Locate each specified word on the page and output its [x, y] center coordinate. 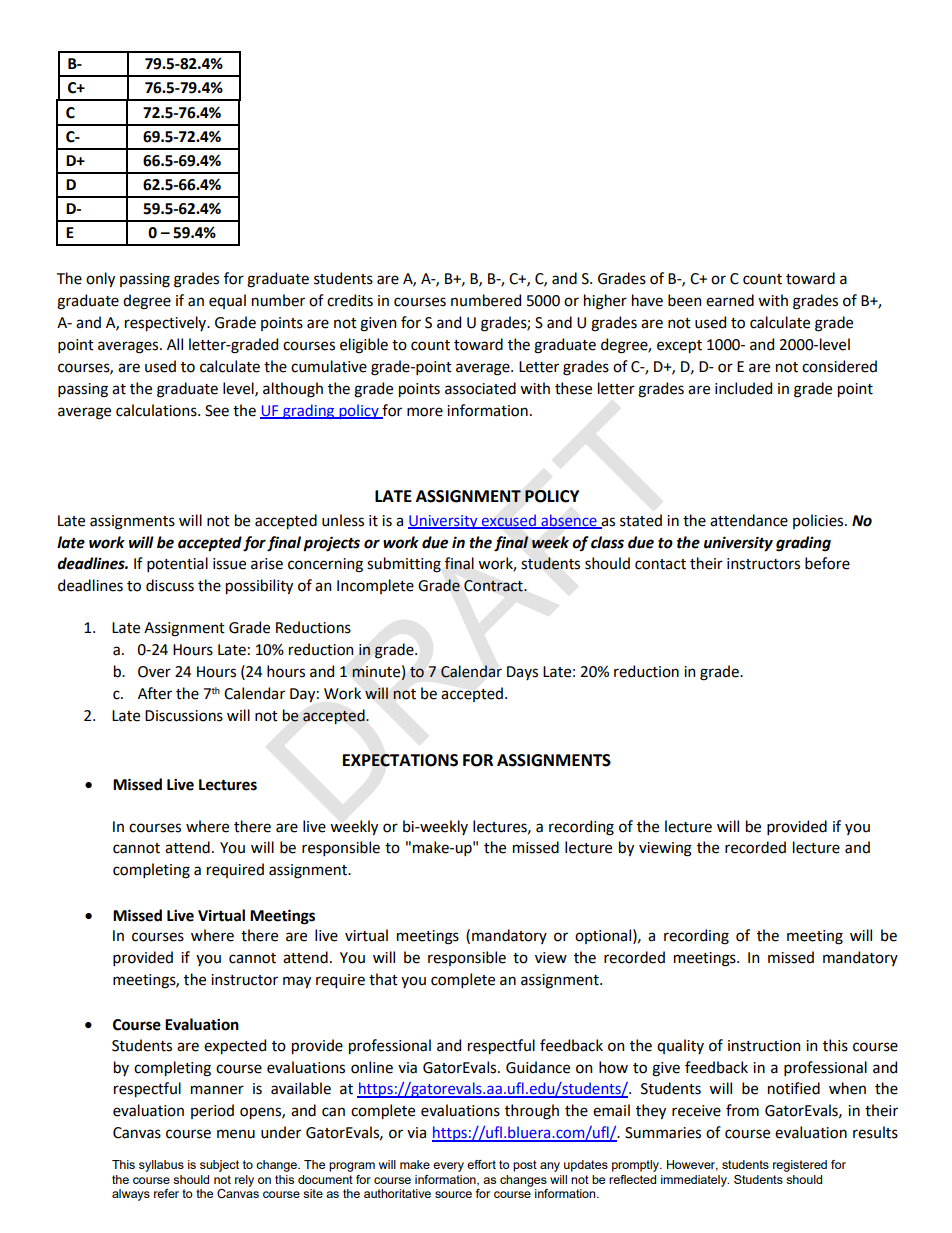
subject [219, 1166]
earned [730, 300]
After [155, 693]
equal [227, 301]
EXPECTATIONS [400, 760]
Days [522, 673]
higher [605, 302]
